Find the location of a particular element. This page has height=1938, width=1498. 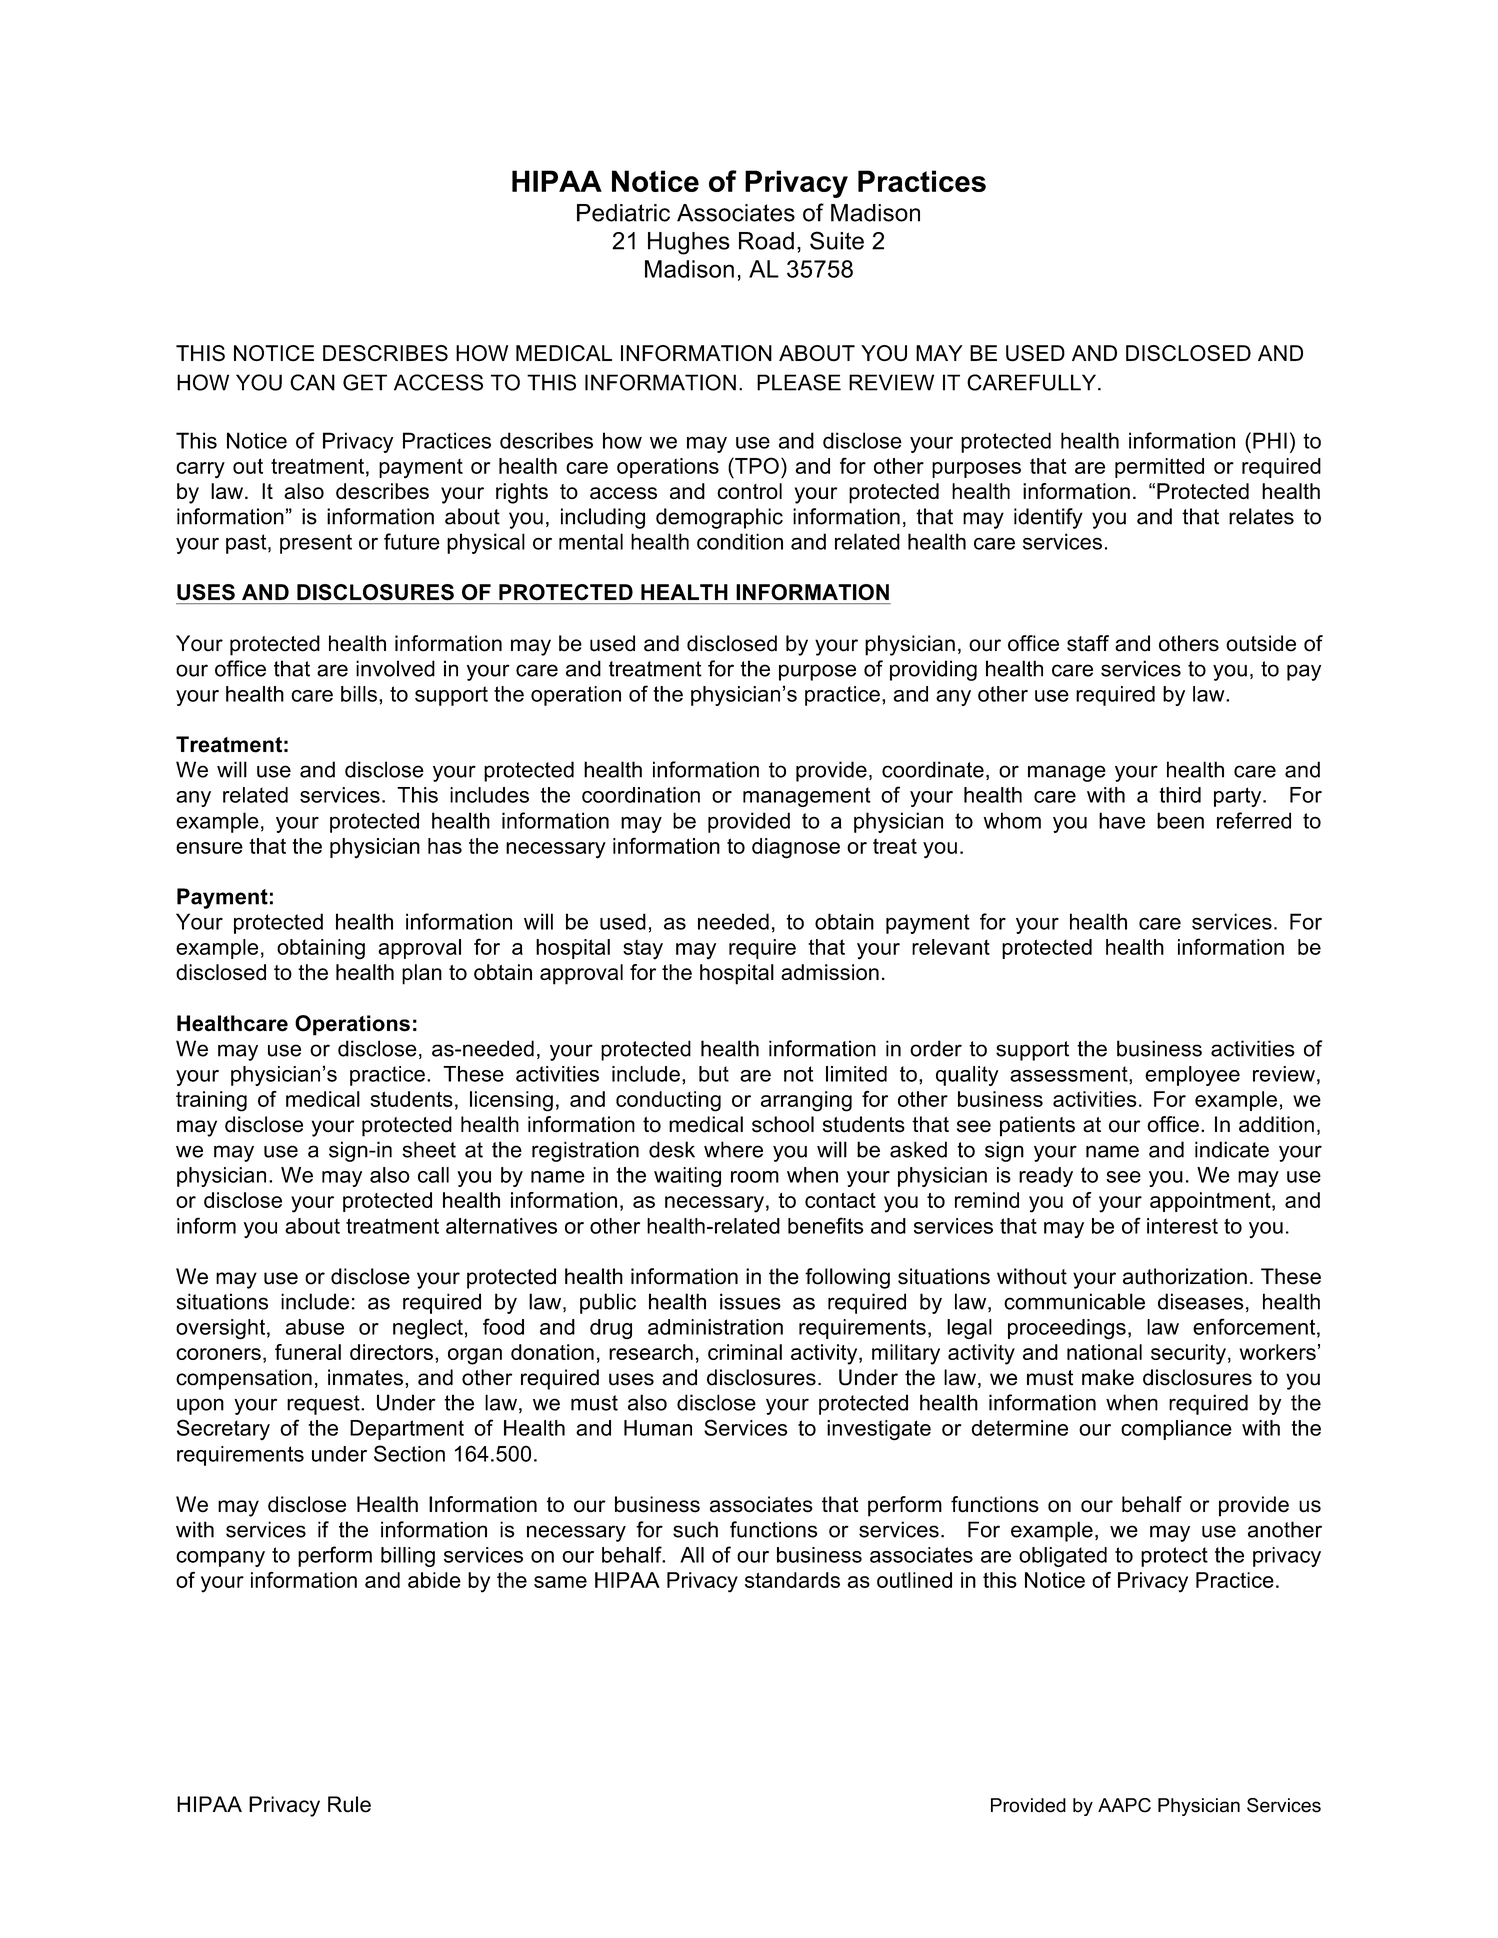

Road is located at coordinates (766, 241).
